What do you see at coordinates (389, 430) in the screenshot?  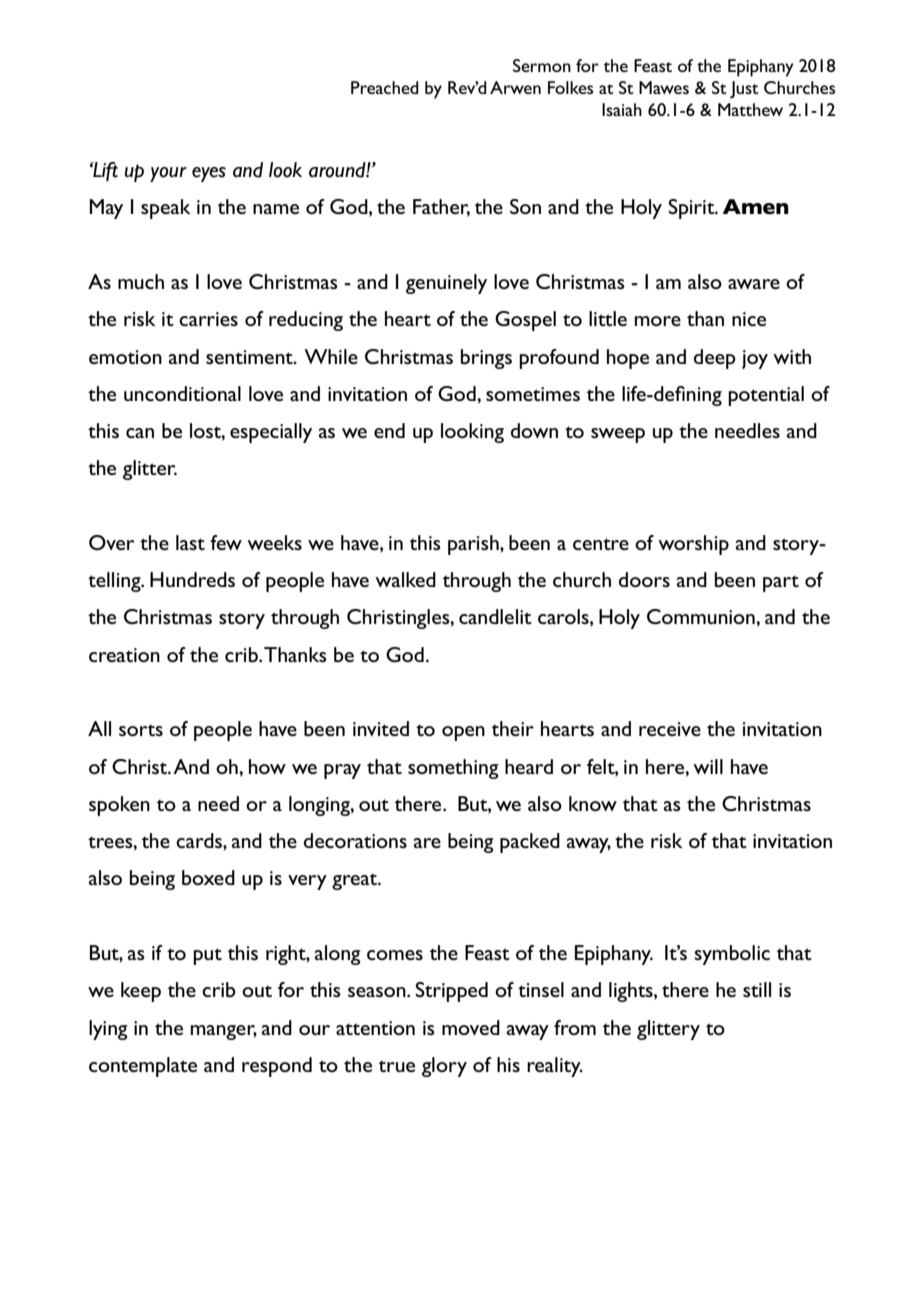 I see `end` at bounding box center [389, 430].
